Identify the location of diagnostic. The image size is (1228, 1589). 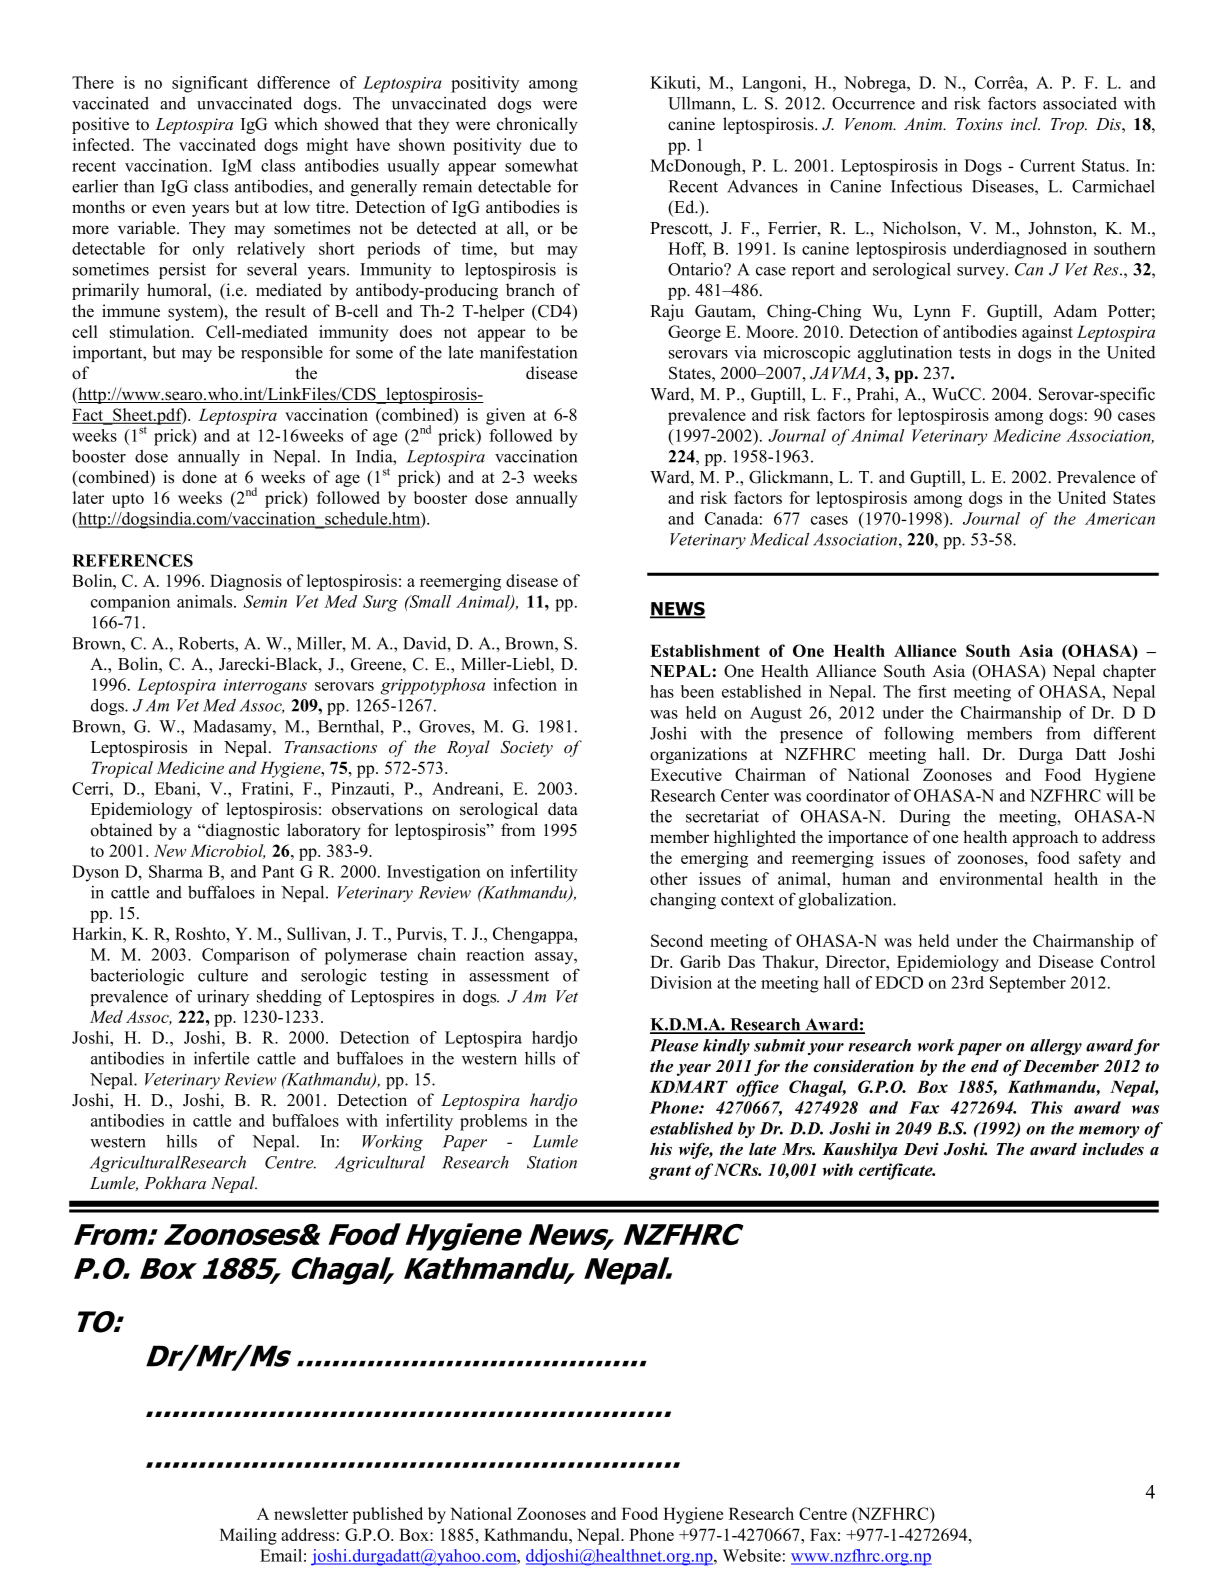
(242, 831).
